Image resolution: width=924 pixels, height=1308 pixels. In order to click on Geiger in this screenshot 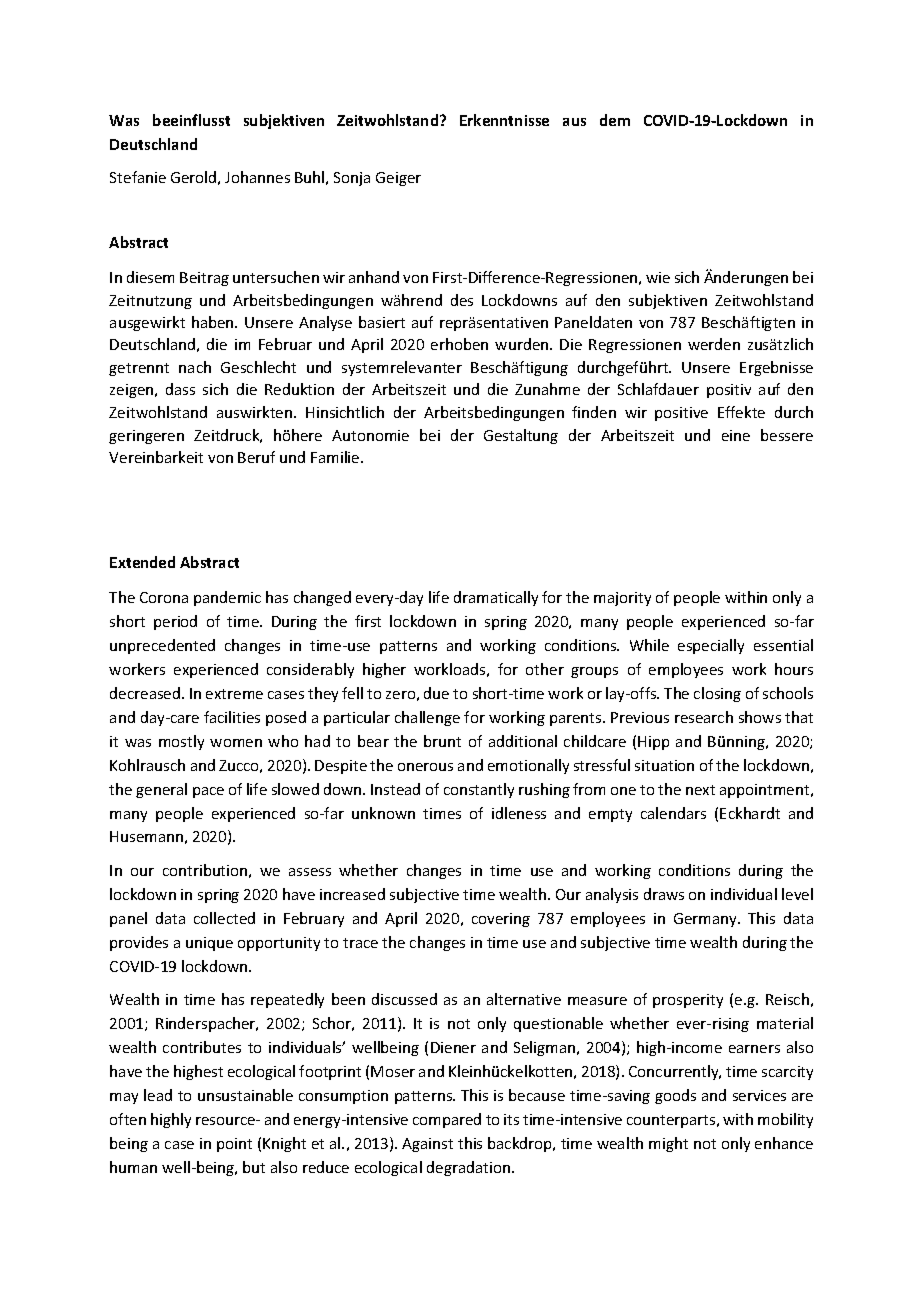, I will do `click(398, 179)`.
